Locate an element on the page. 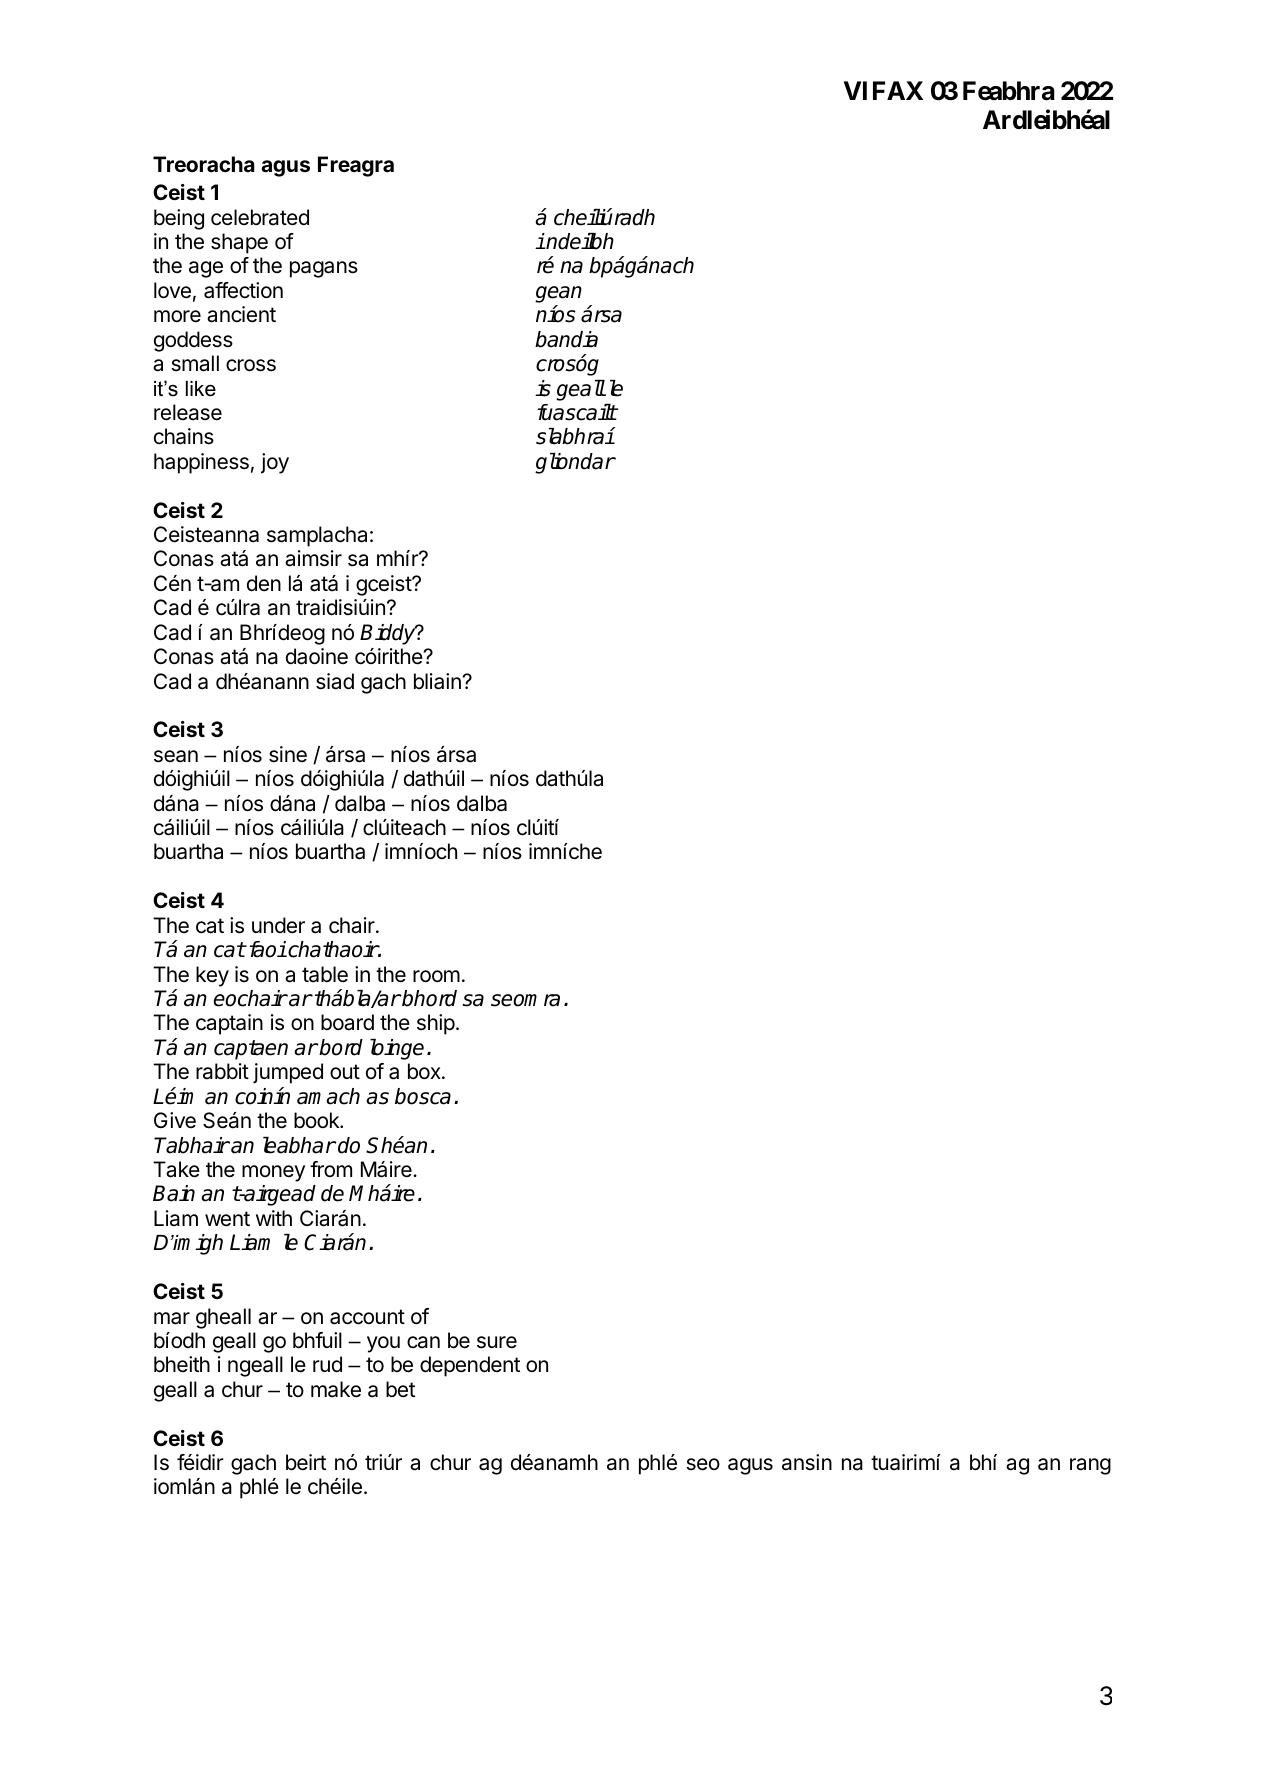 The width and height of the image is (1264, 1787). box is located at coordinates (425, 1071).
